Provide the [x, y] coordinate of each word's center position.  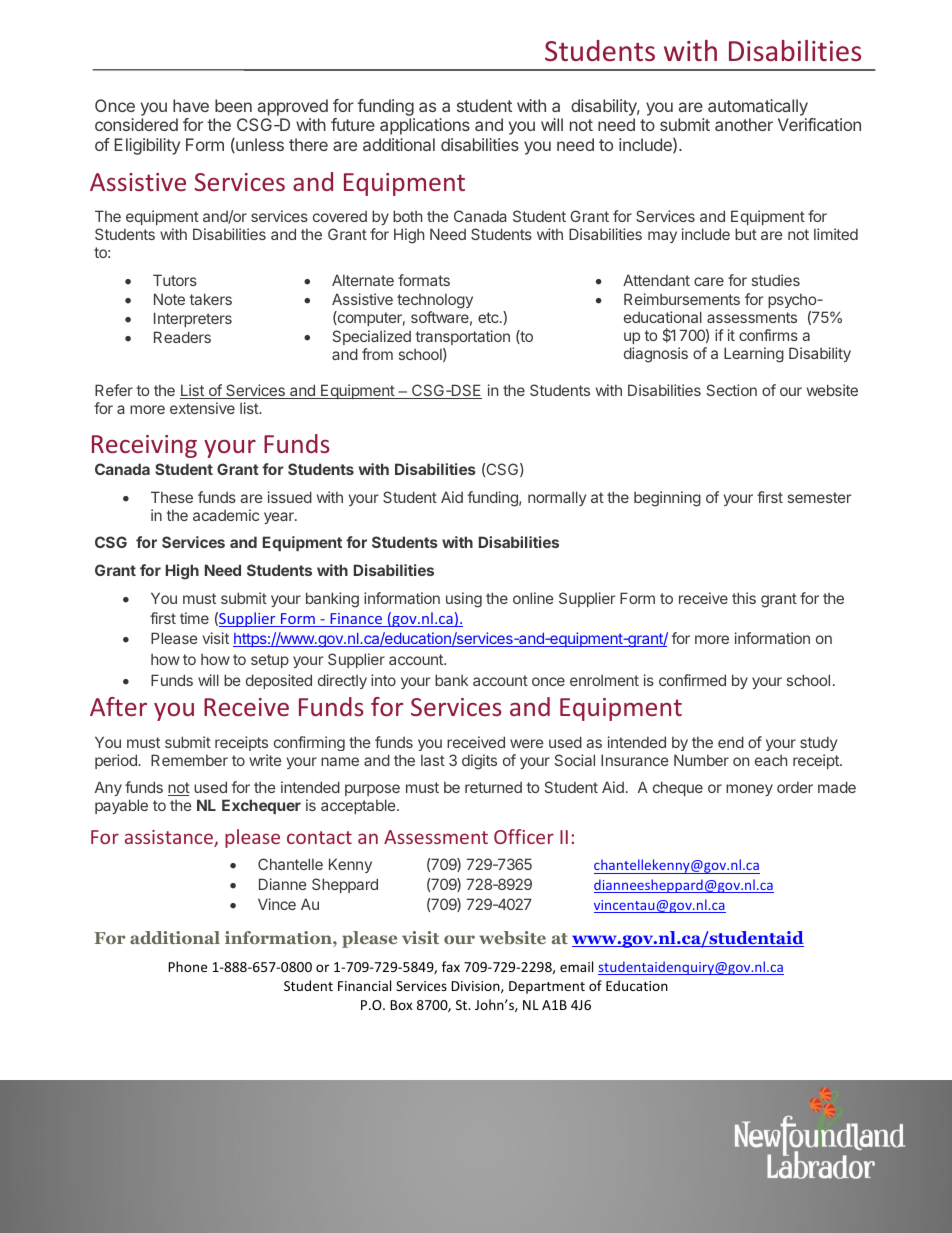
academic [226, 515]
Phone [187, 966]
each [771, 760]
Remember [189, 760]
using [464, 600]
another [744, 124]
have [191, 105]
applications [425, 126]
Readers [182, 337]
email [576, 966]
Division [476, 987]
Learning [754, 355]
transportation [462, 337]
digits [479, 762]
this [744, 598]
